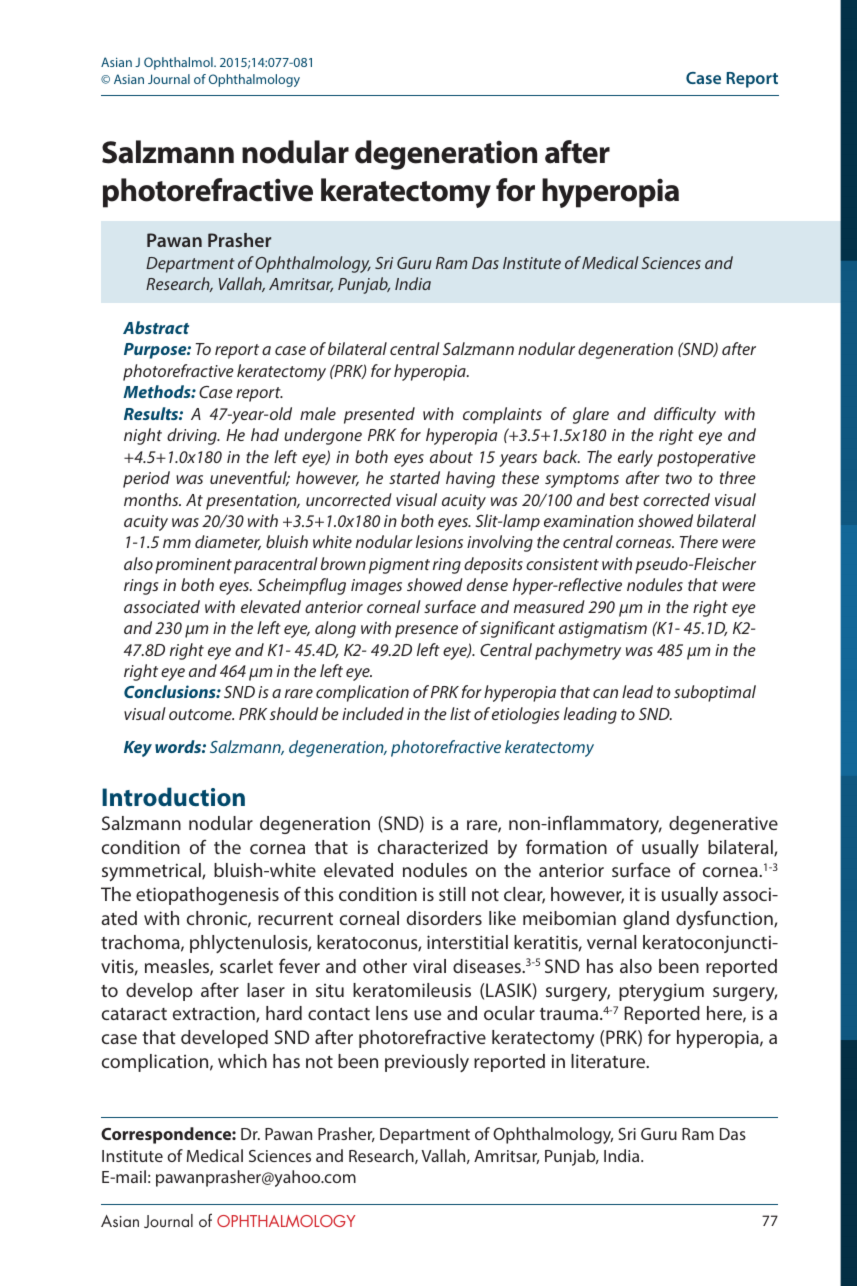 This image has height=1286, width=857. I want to click on presented, so click(379, 415).
